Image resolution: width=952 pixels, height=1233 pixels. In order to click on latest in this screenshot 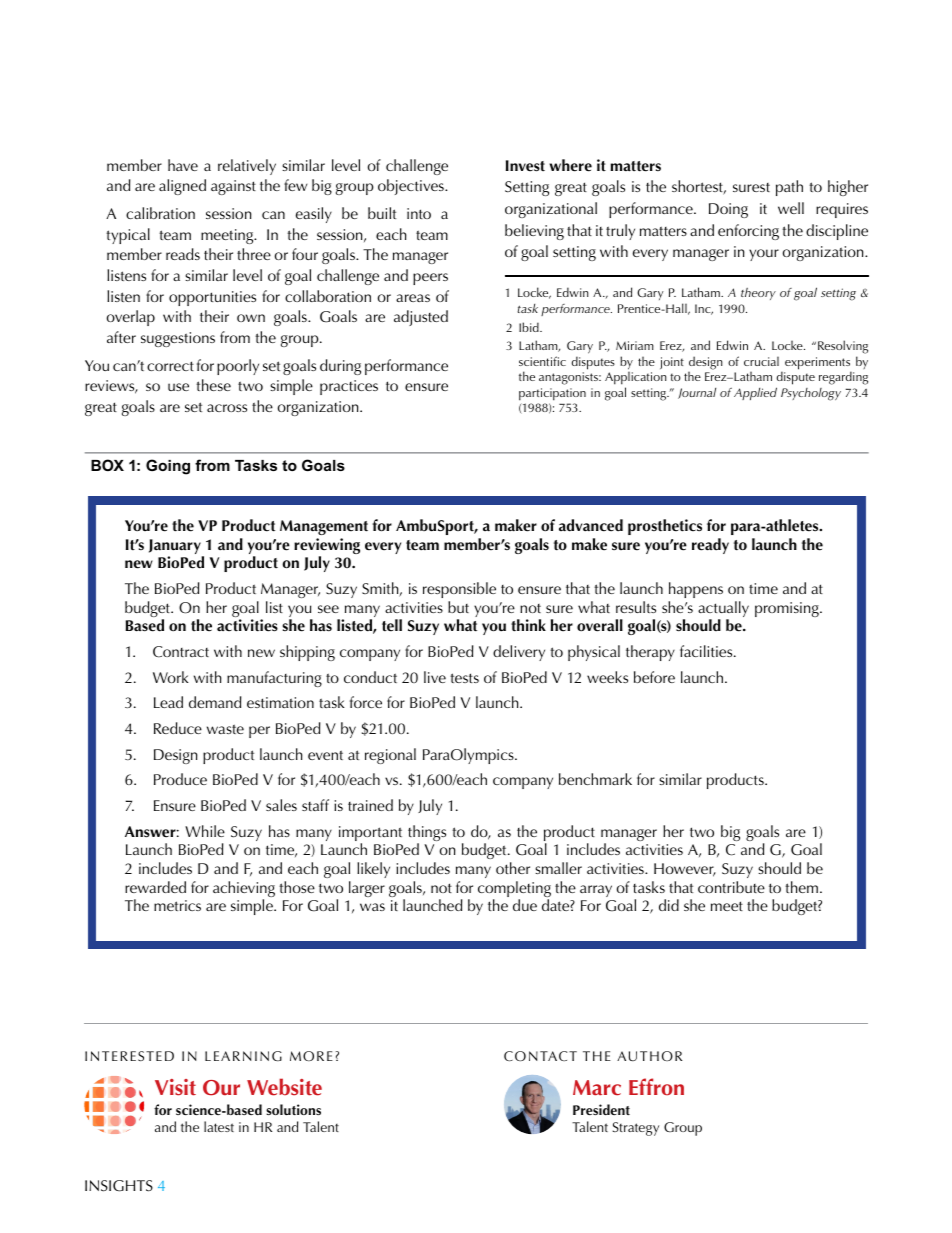, I will do `click(219, 1126)`.
